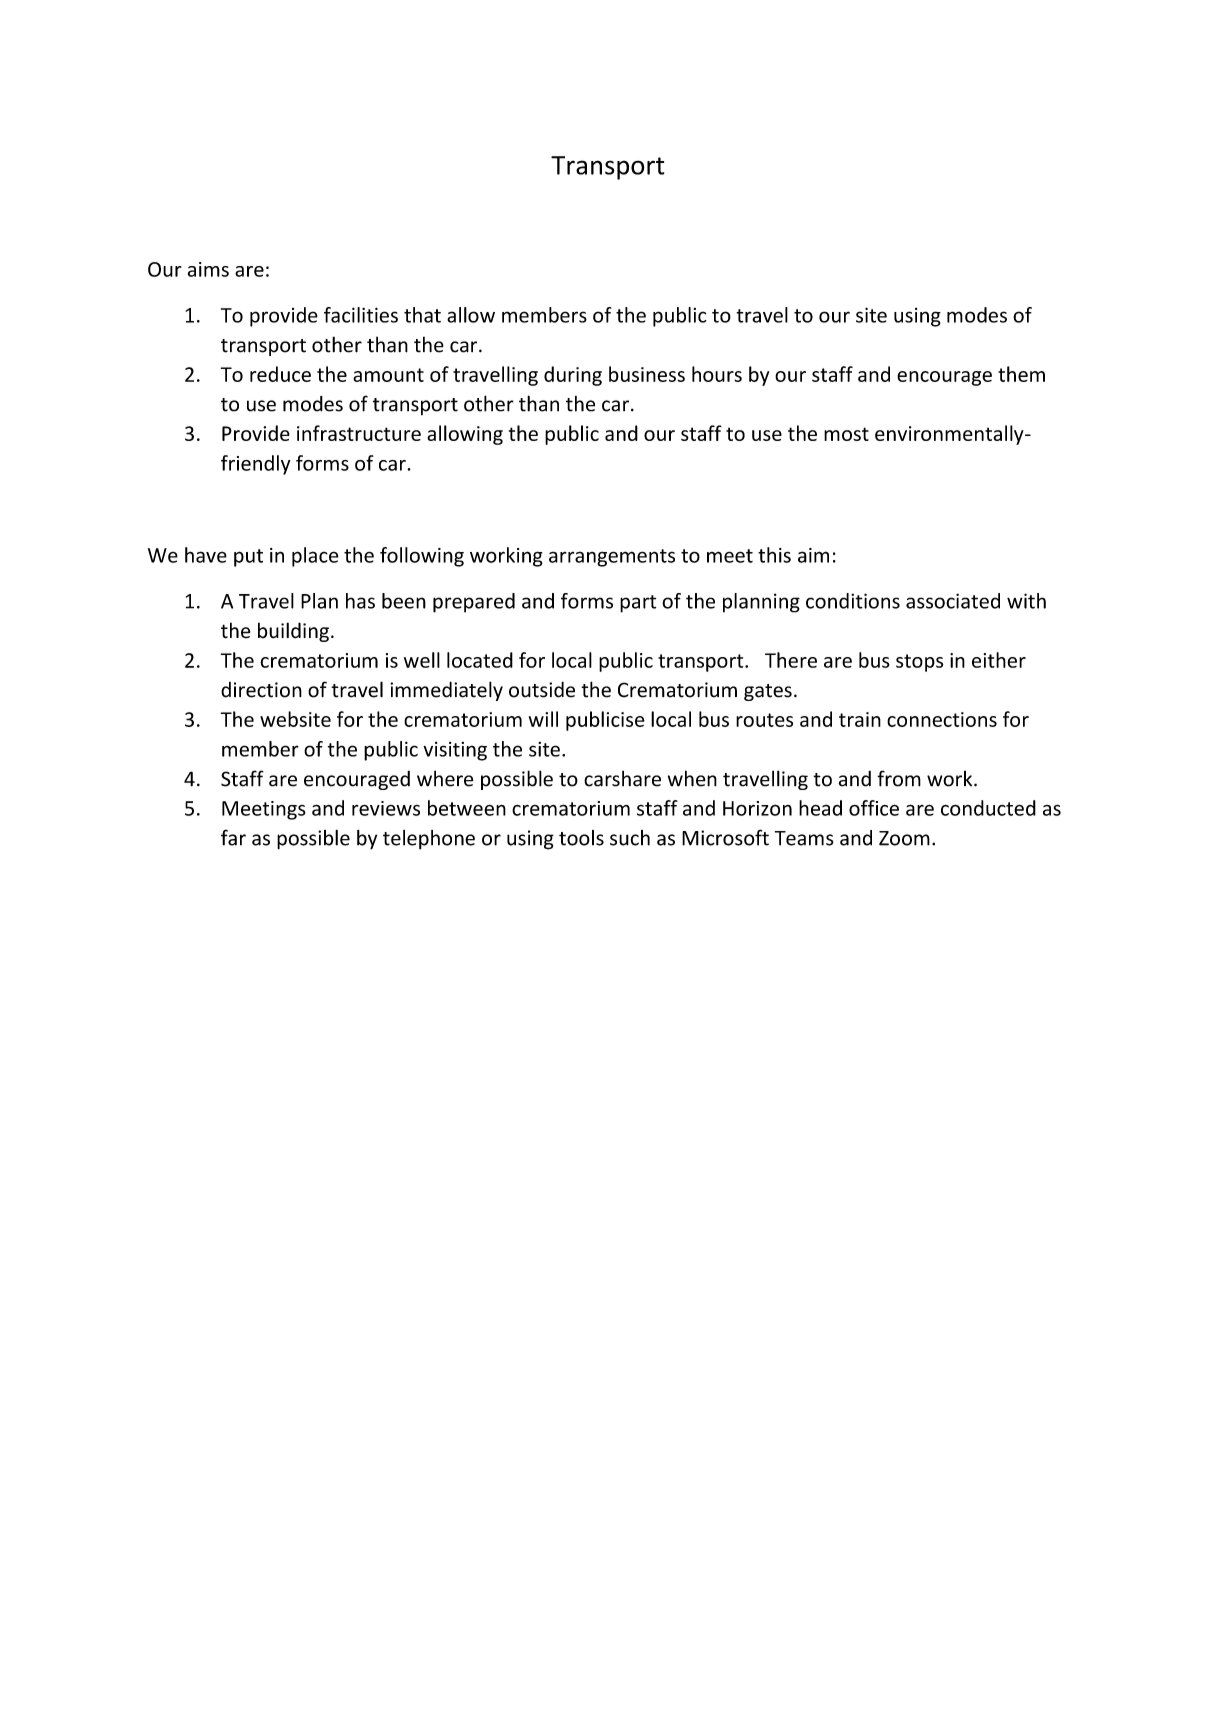  I want to click on facilities, so click(361, 315).
